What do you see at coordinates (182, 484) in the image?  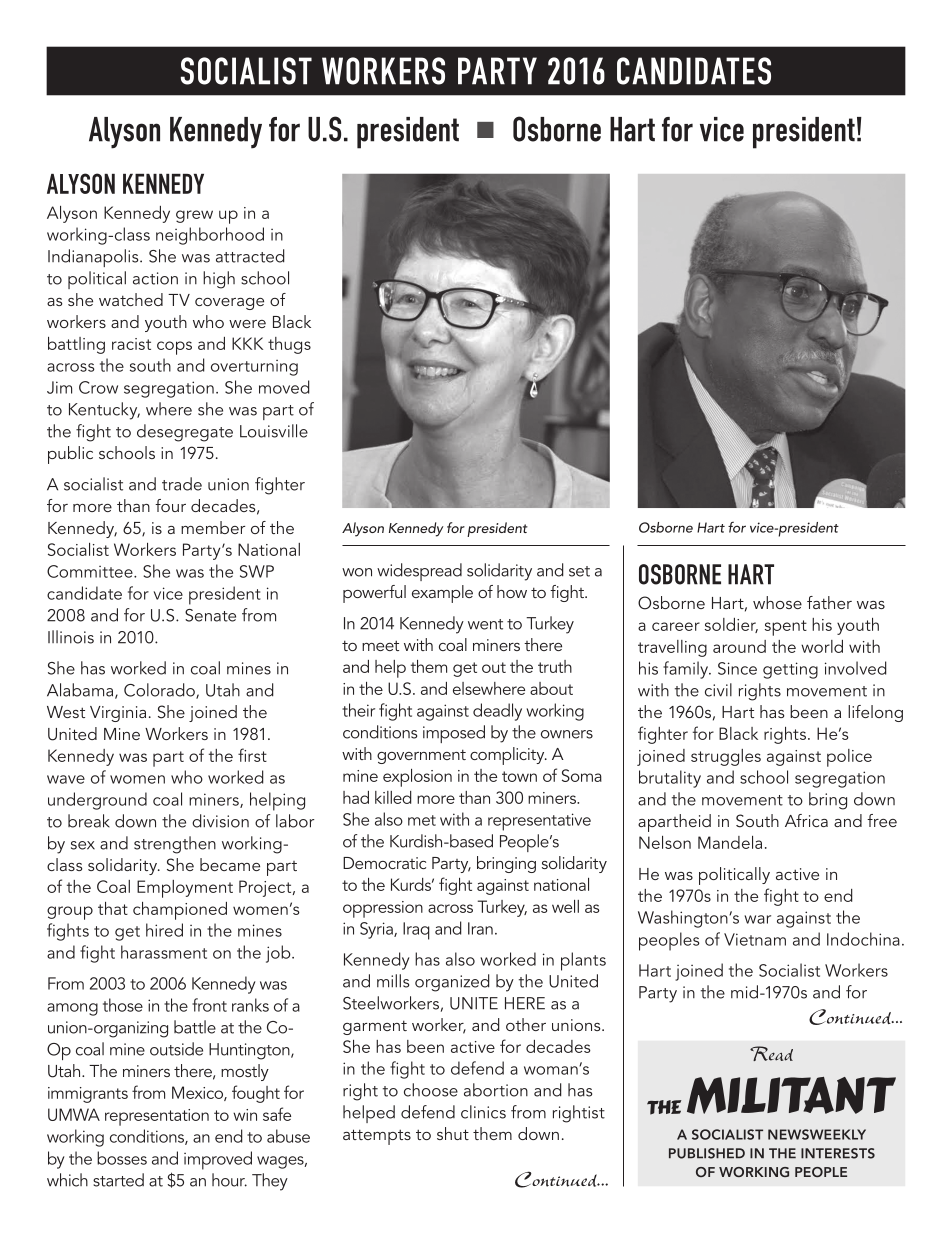 I see `trade` at bounding box center [182, 484].
